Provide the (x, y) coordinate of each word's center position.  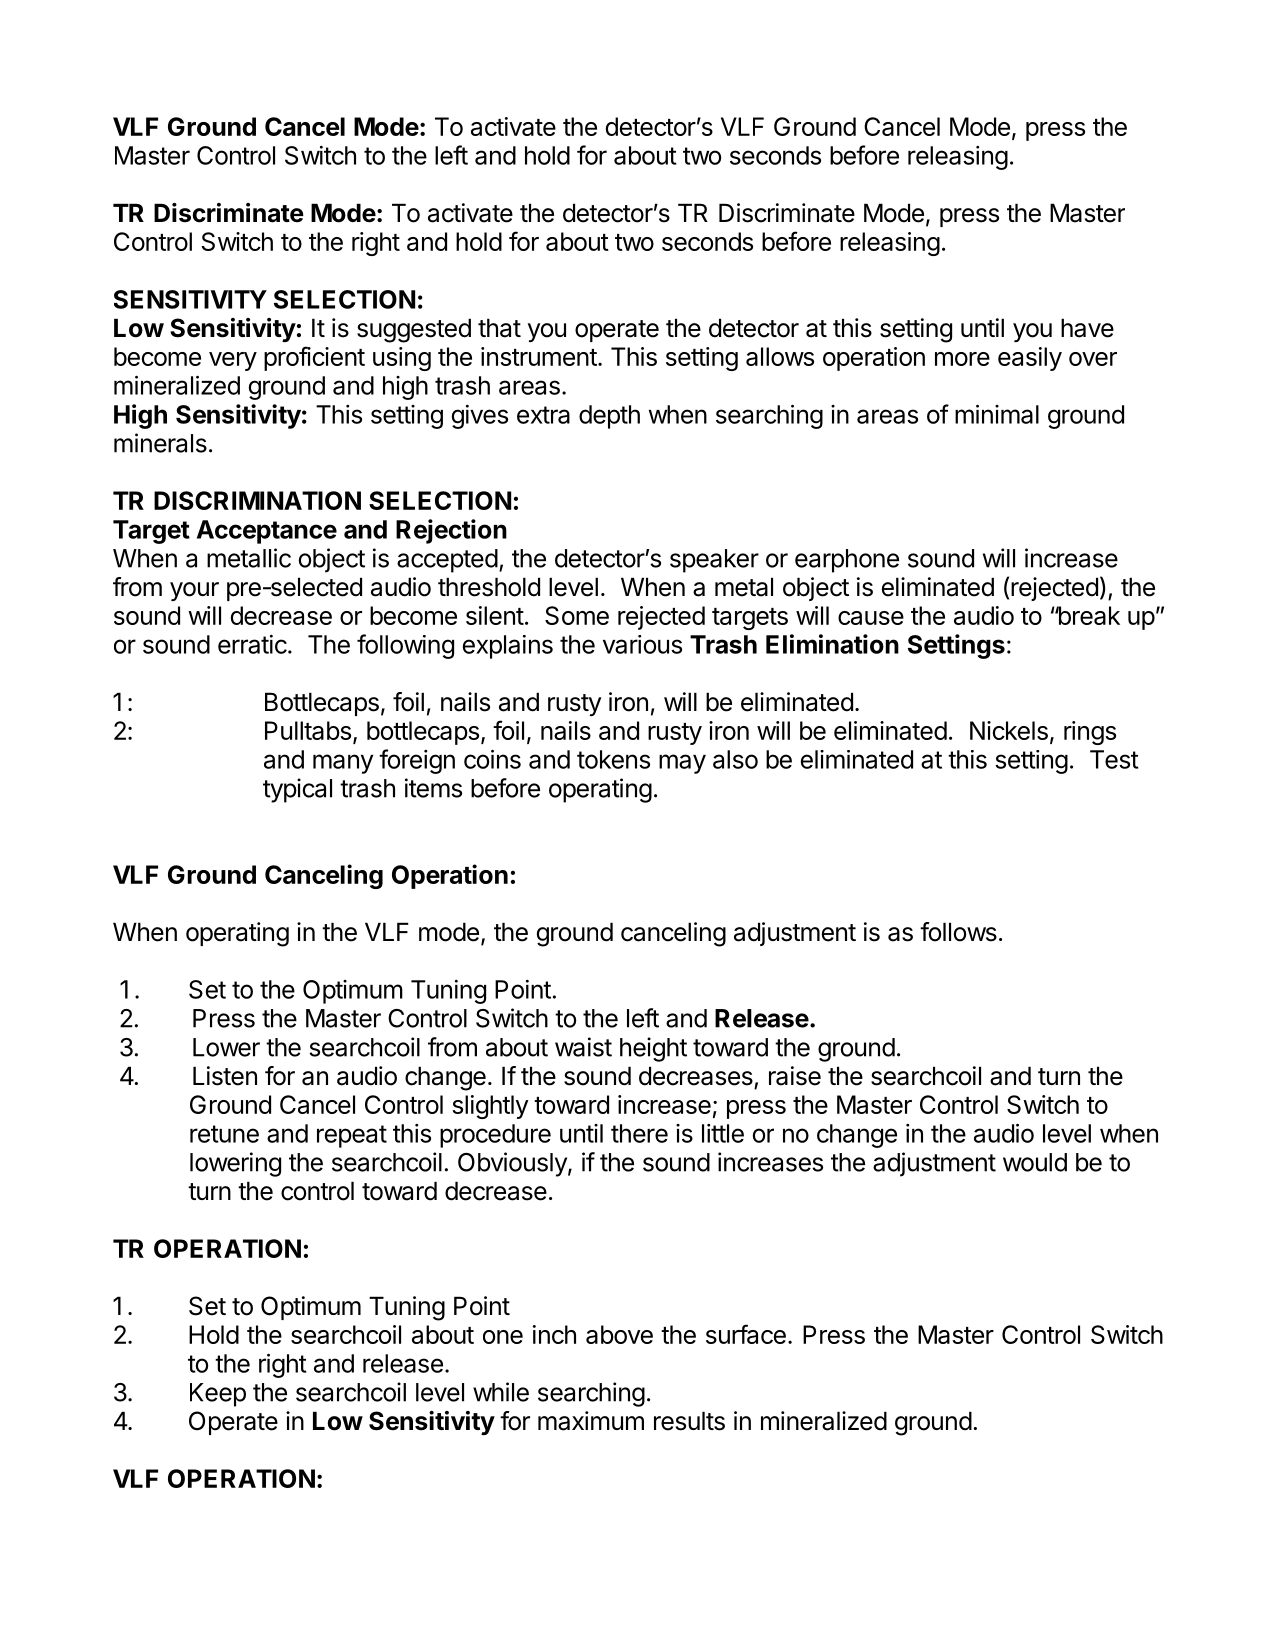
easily (1030, 359)
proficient (314, 358)
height (653, 1049)
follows (958, 932)
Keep (218, 1395)
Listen (225, 1076)
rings (1090, 733)
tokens (613, 759)
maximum (591, 1421)
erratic (253, 644)
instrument (539, 356)
